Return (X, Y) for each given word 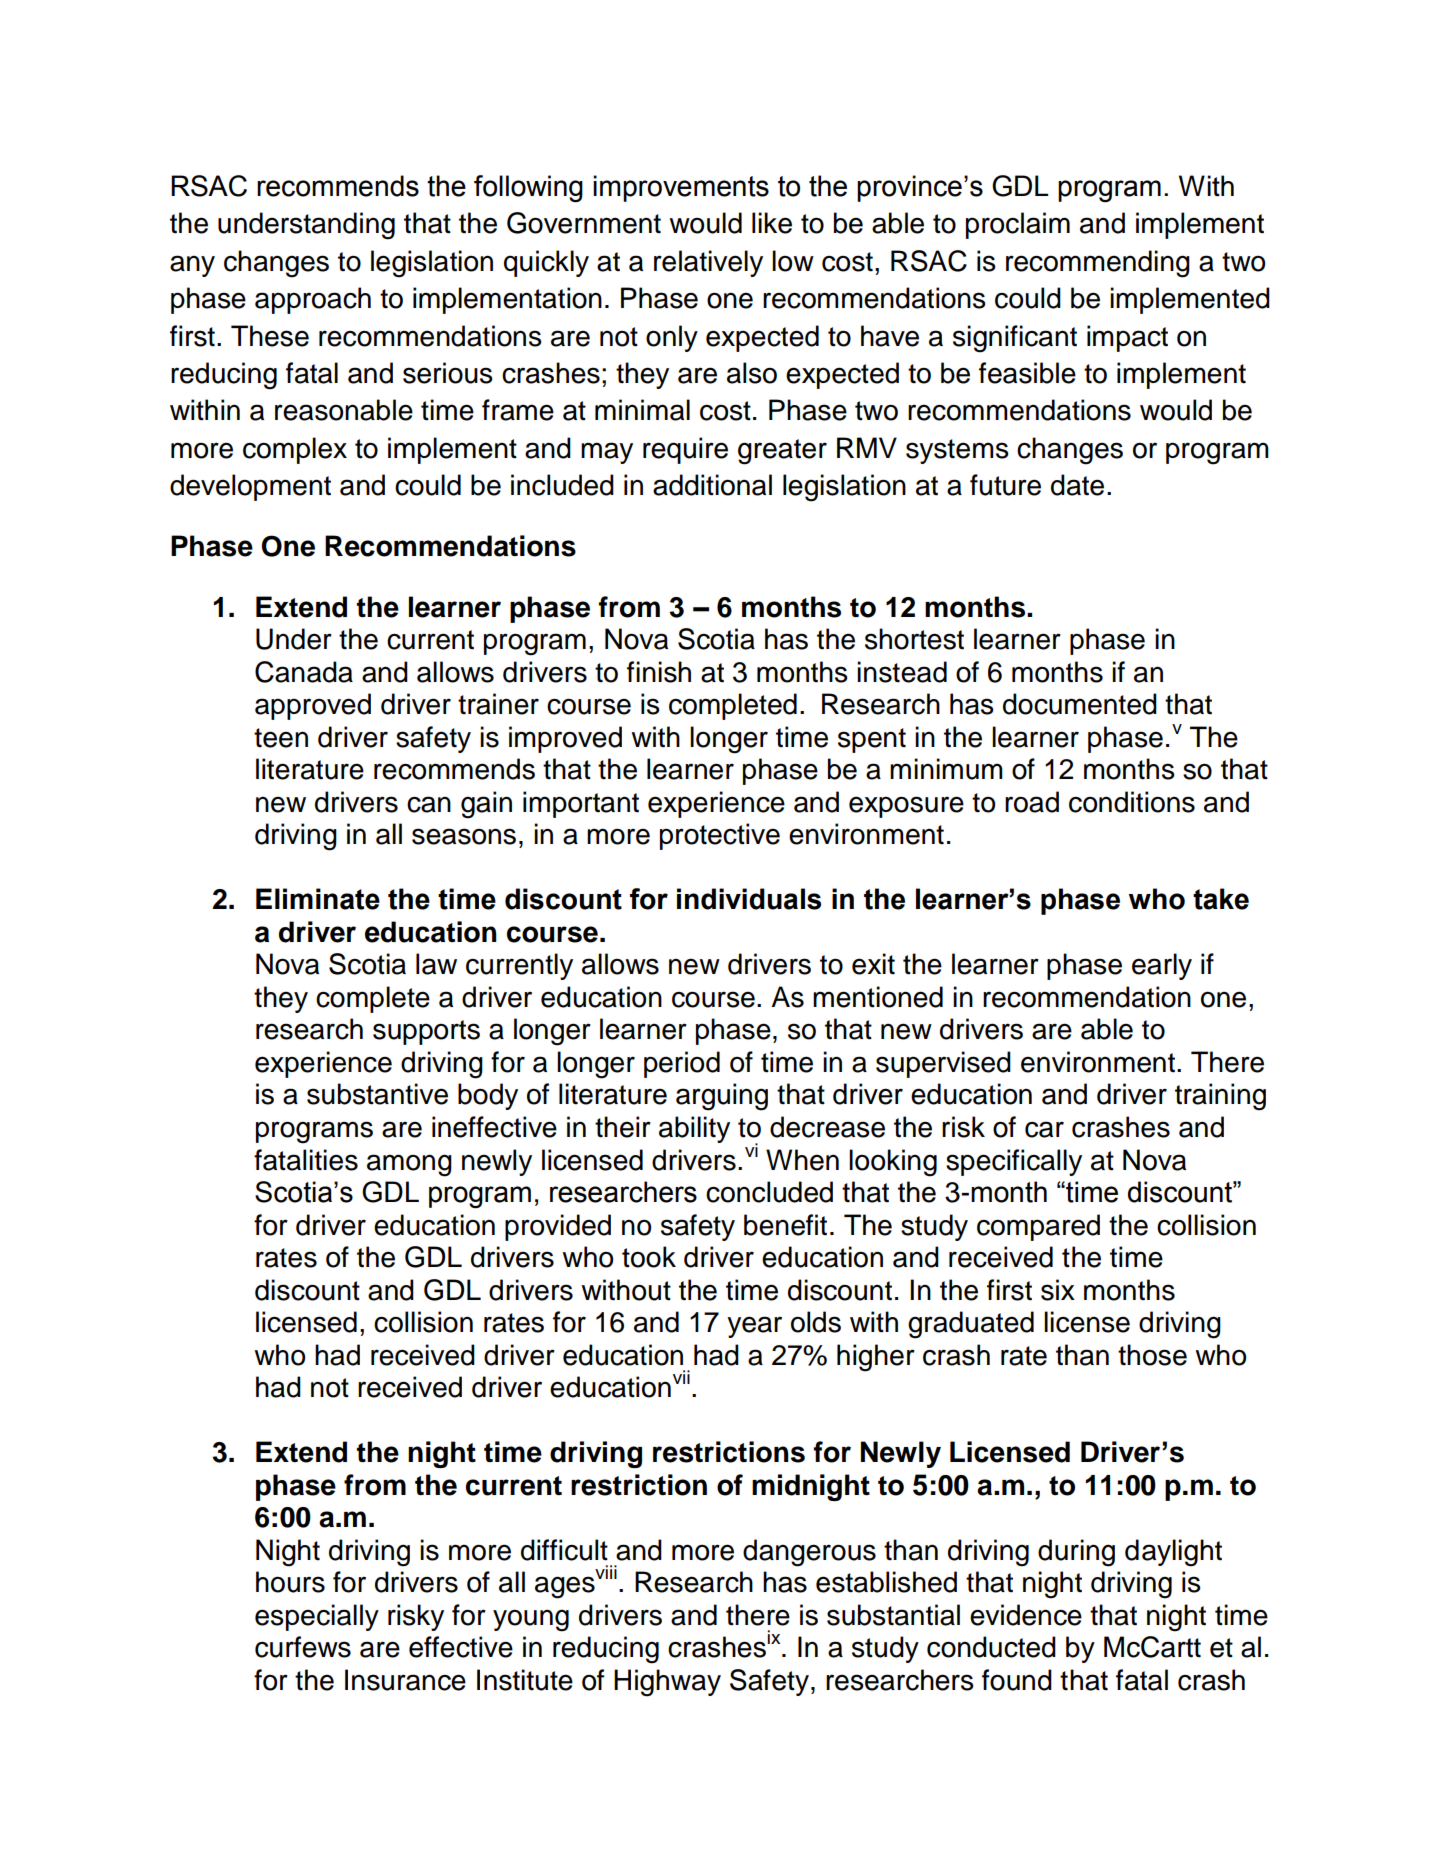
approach (313, 300)
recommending (1098, 264)
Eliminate (318, 899)
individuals (749, 899)
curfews (303, 1647)
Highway (667, 1683)
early (1162, 966)
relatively (708, 263)
